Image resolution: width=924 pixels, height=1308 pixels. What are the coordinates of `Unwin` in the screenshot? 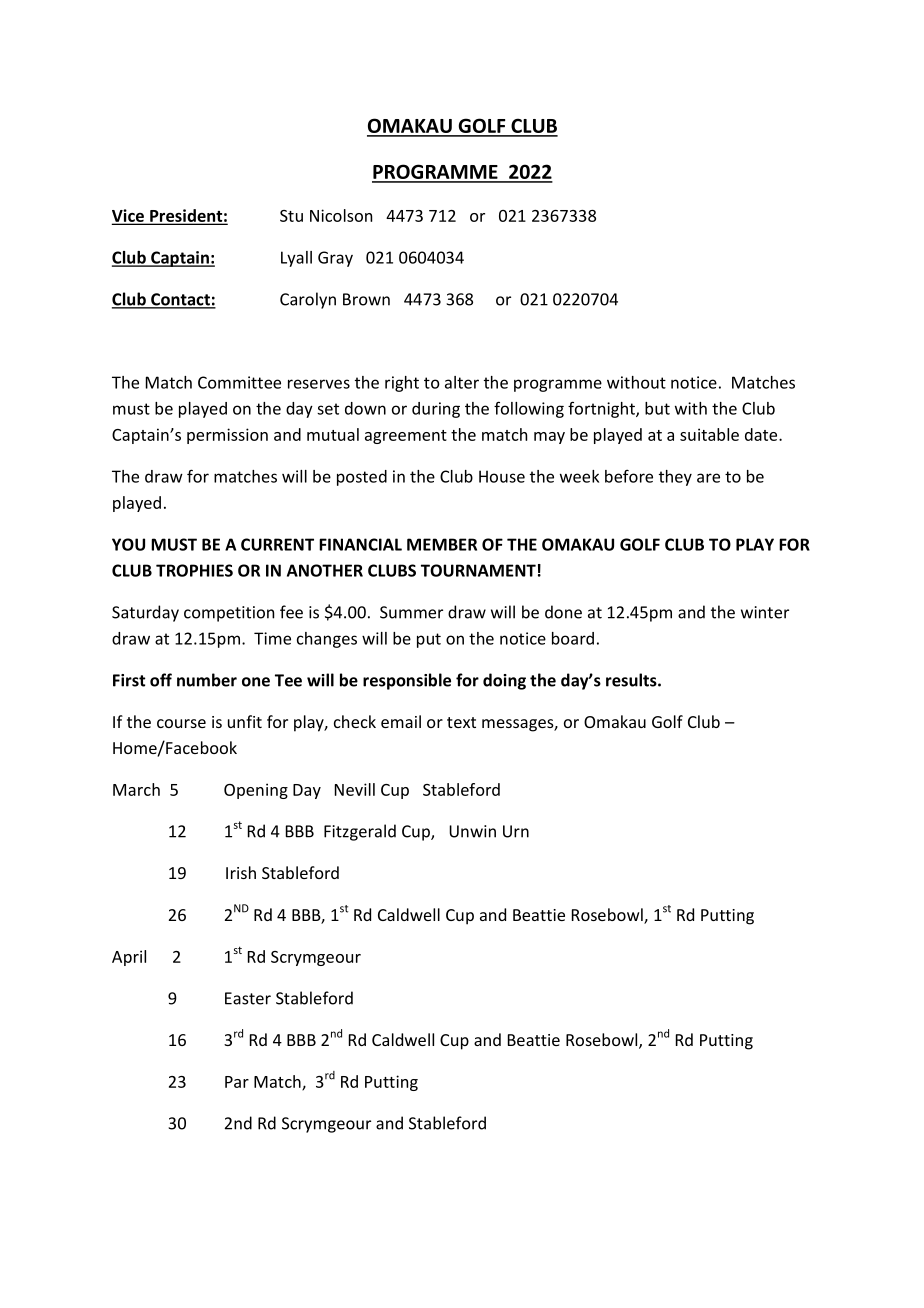 It's located at (472, 831).
